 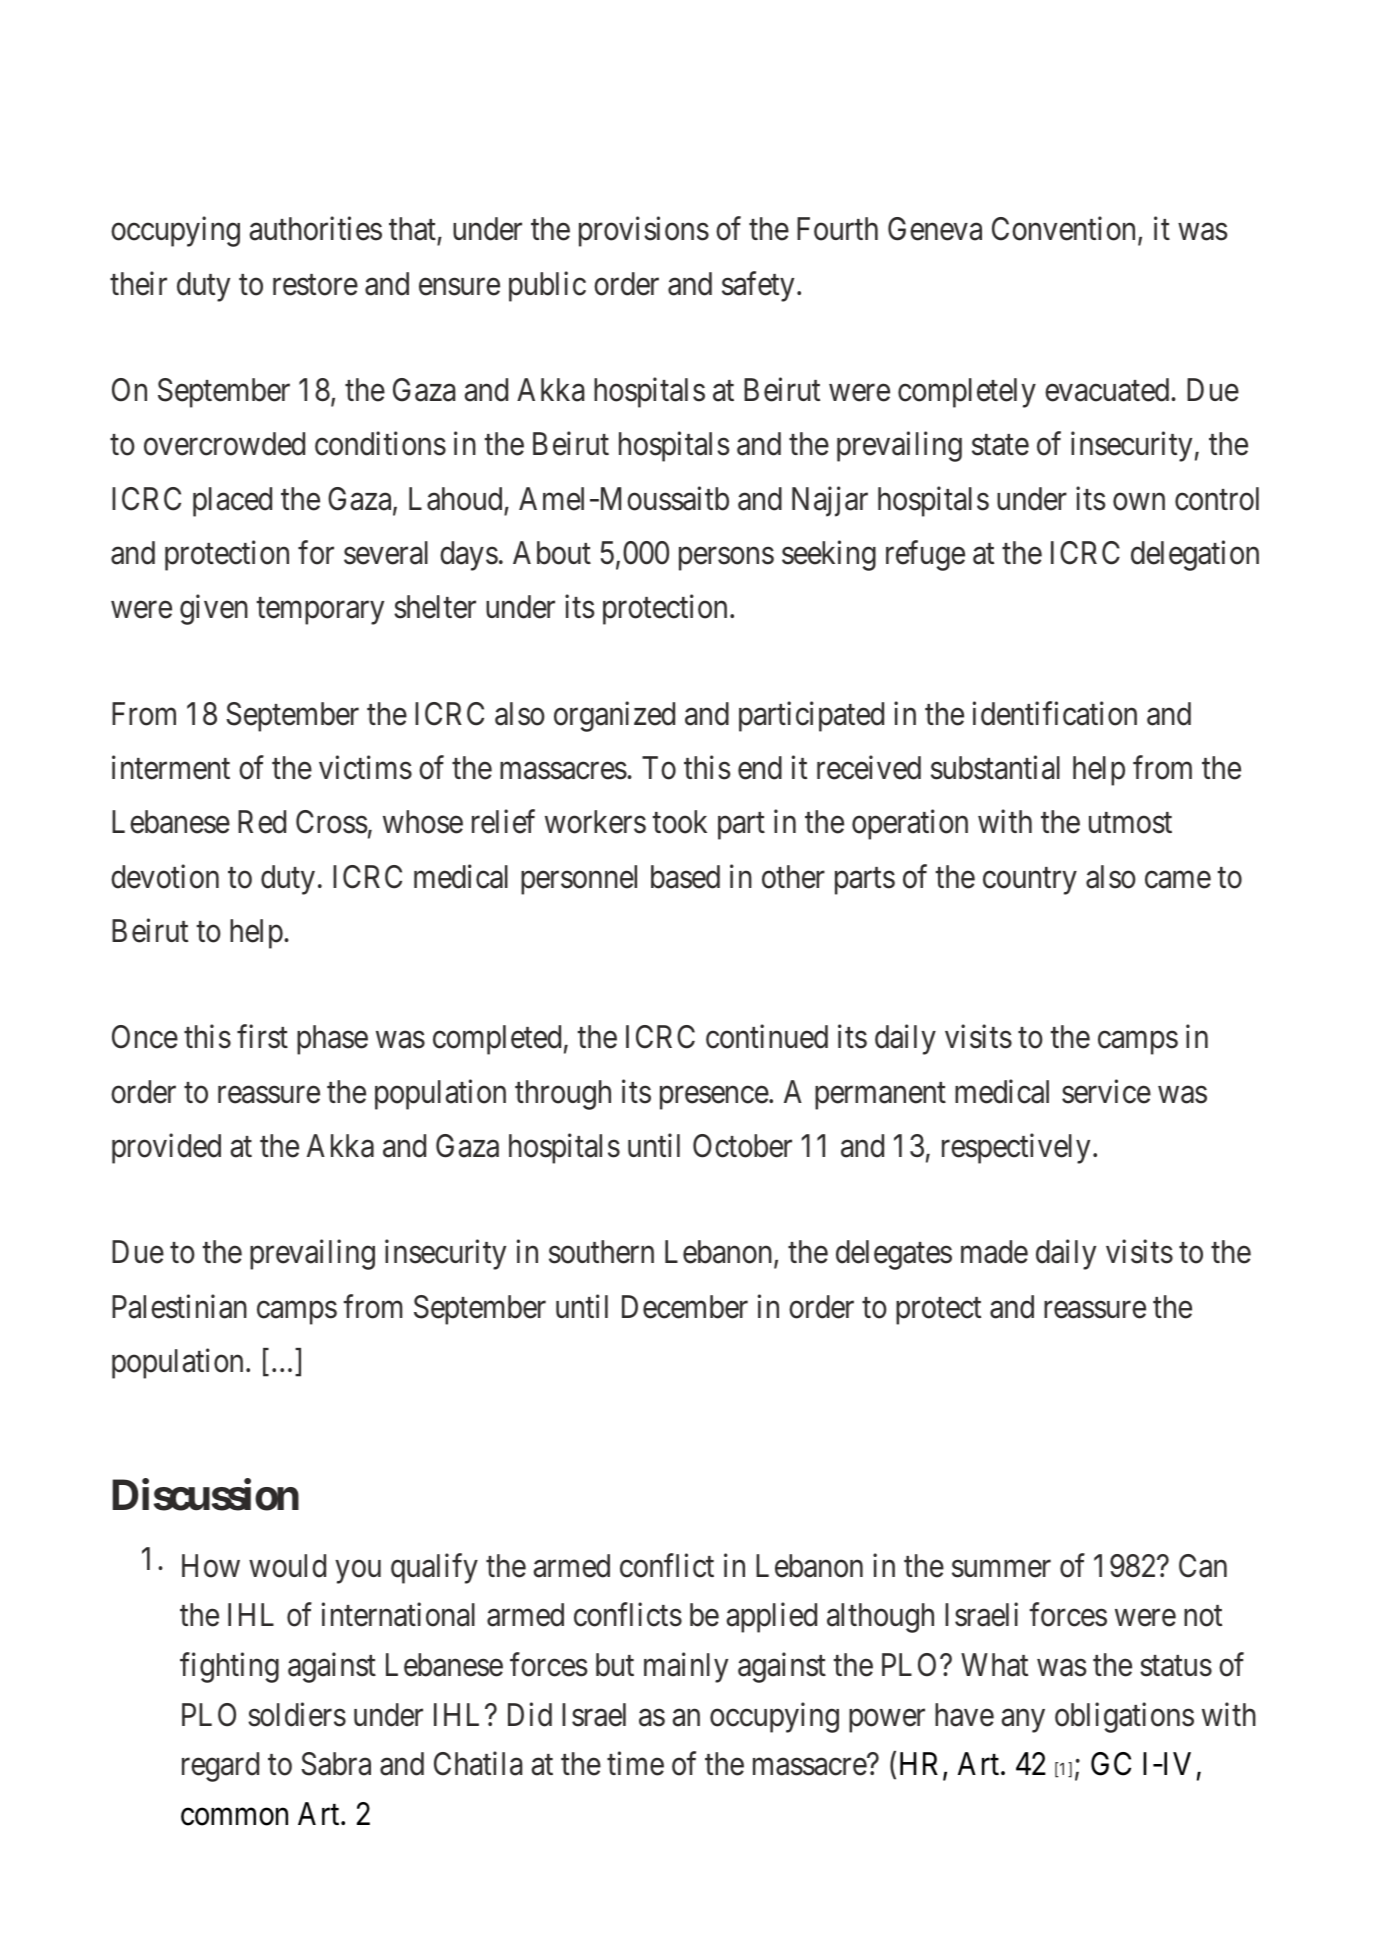 What do you see at coordinates (220, 1767) in the document?
I see `regard` at bounding box center [220, 1767].
